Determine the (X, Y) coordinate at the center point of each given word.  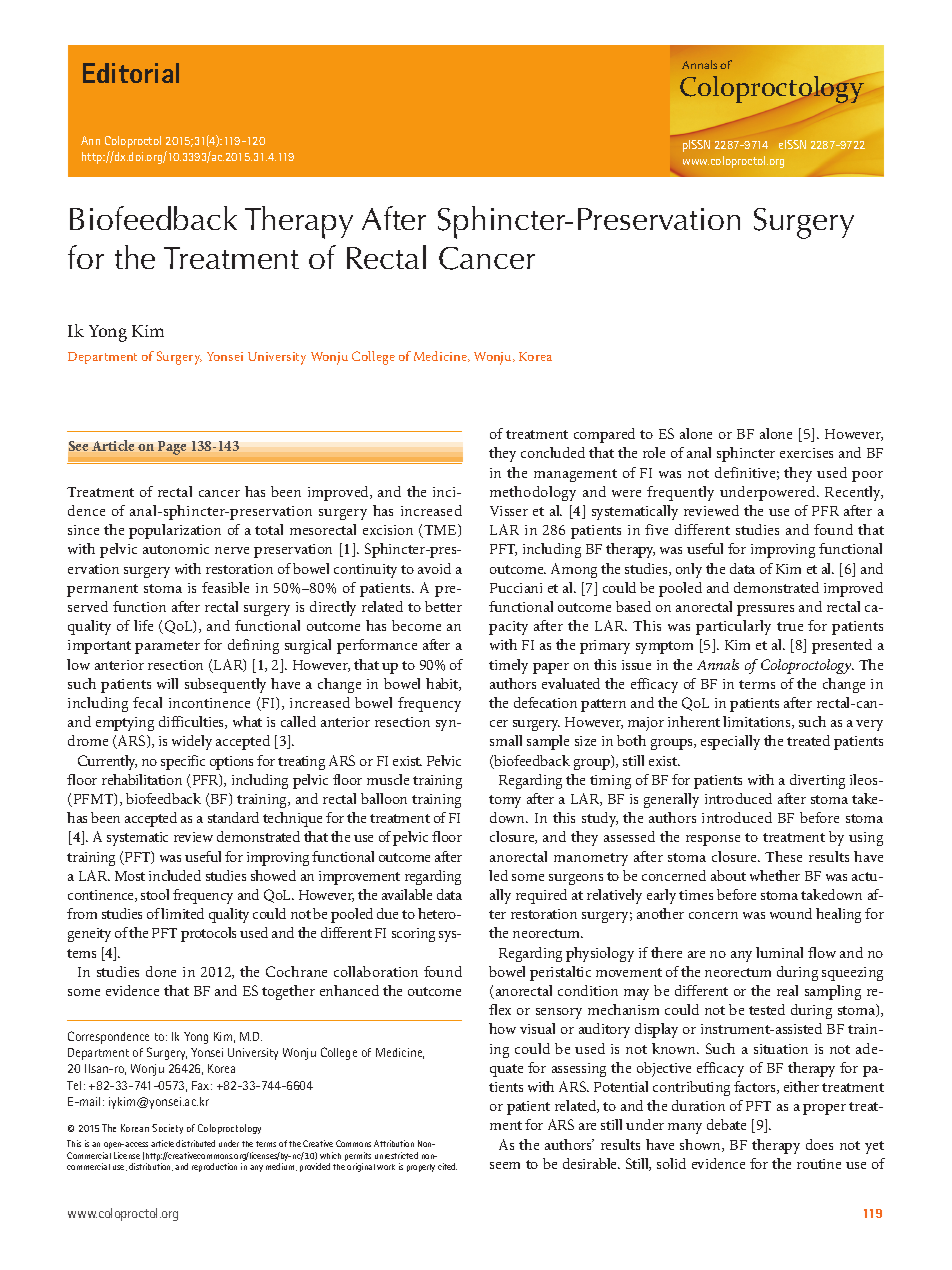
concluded (553, 452)
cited (447, 1166)
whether (775, 875)
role (654, 452)
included (175, 875)
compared (604, 435)
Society (167, 1129)
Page (172, 448)
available (407, 894)
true (790, 626)
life (143, 625)
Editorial (131, 73)
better (443, 606)
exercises (806, 453)
